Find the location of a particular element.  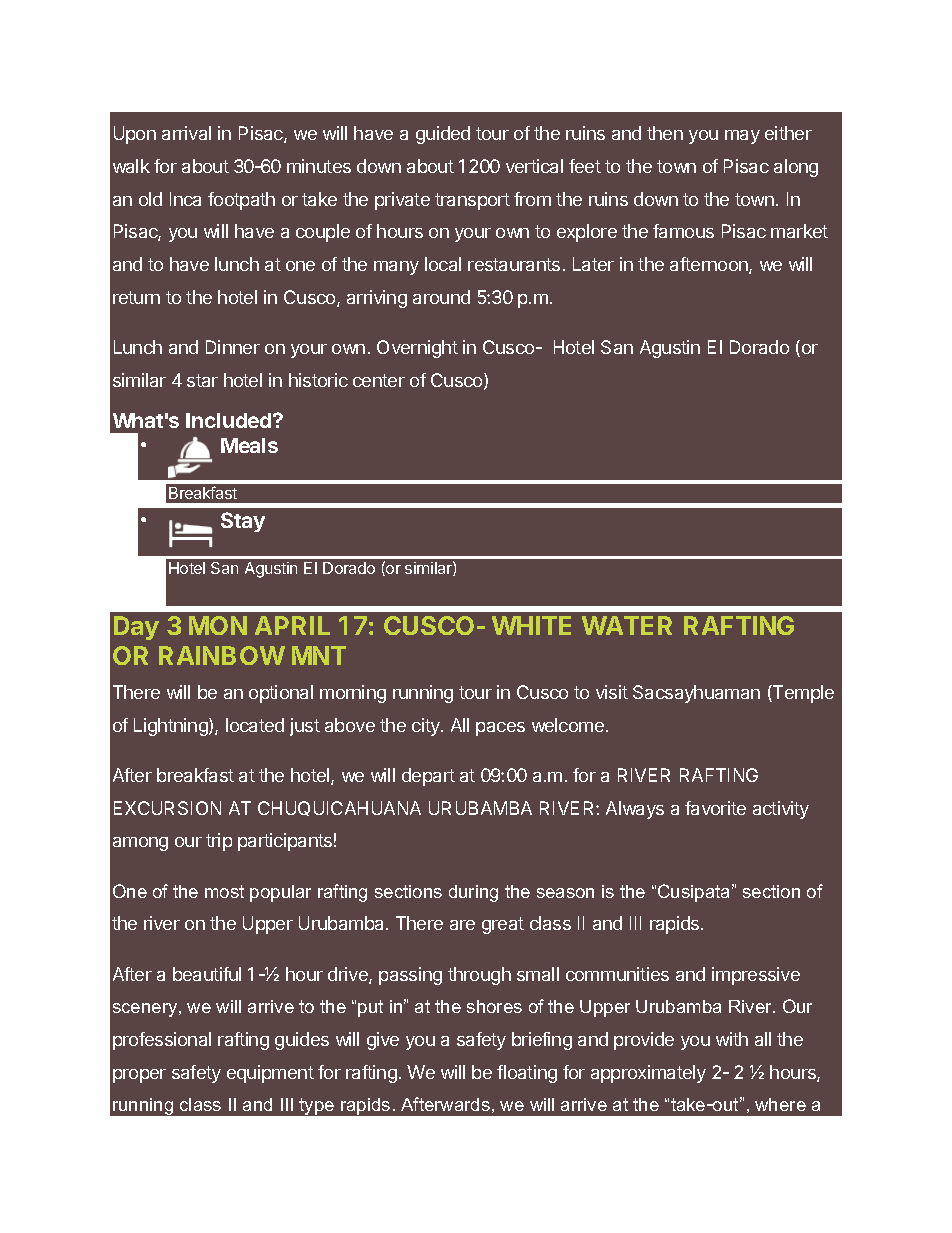

EXCURSION is located at coordinates (167, 808).
